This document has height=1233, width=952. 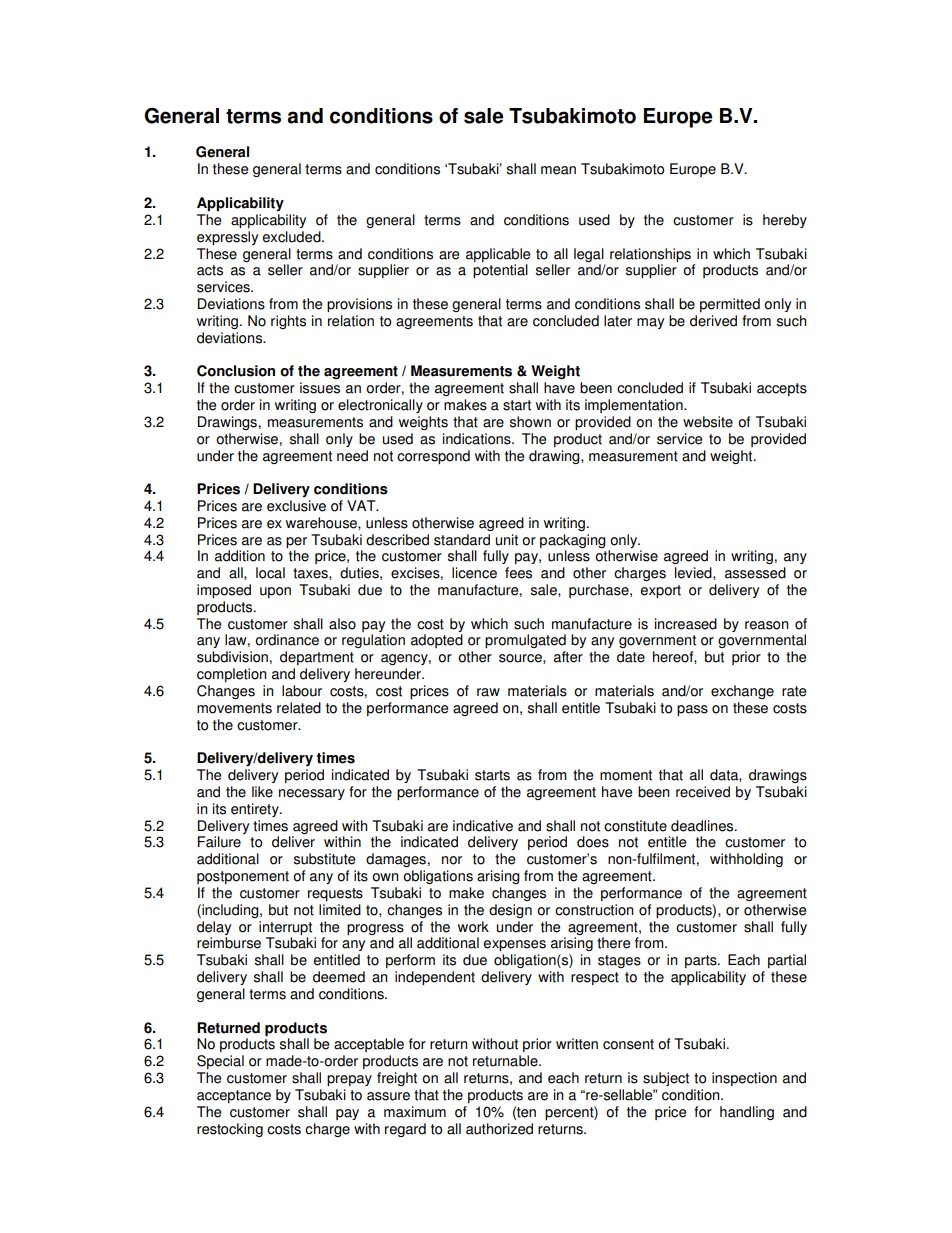 I want to click on excluded, so click(x=293, y=237).
